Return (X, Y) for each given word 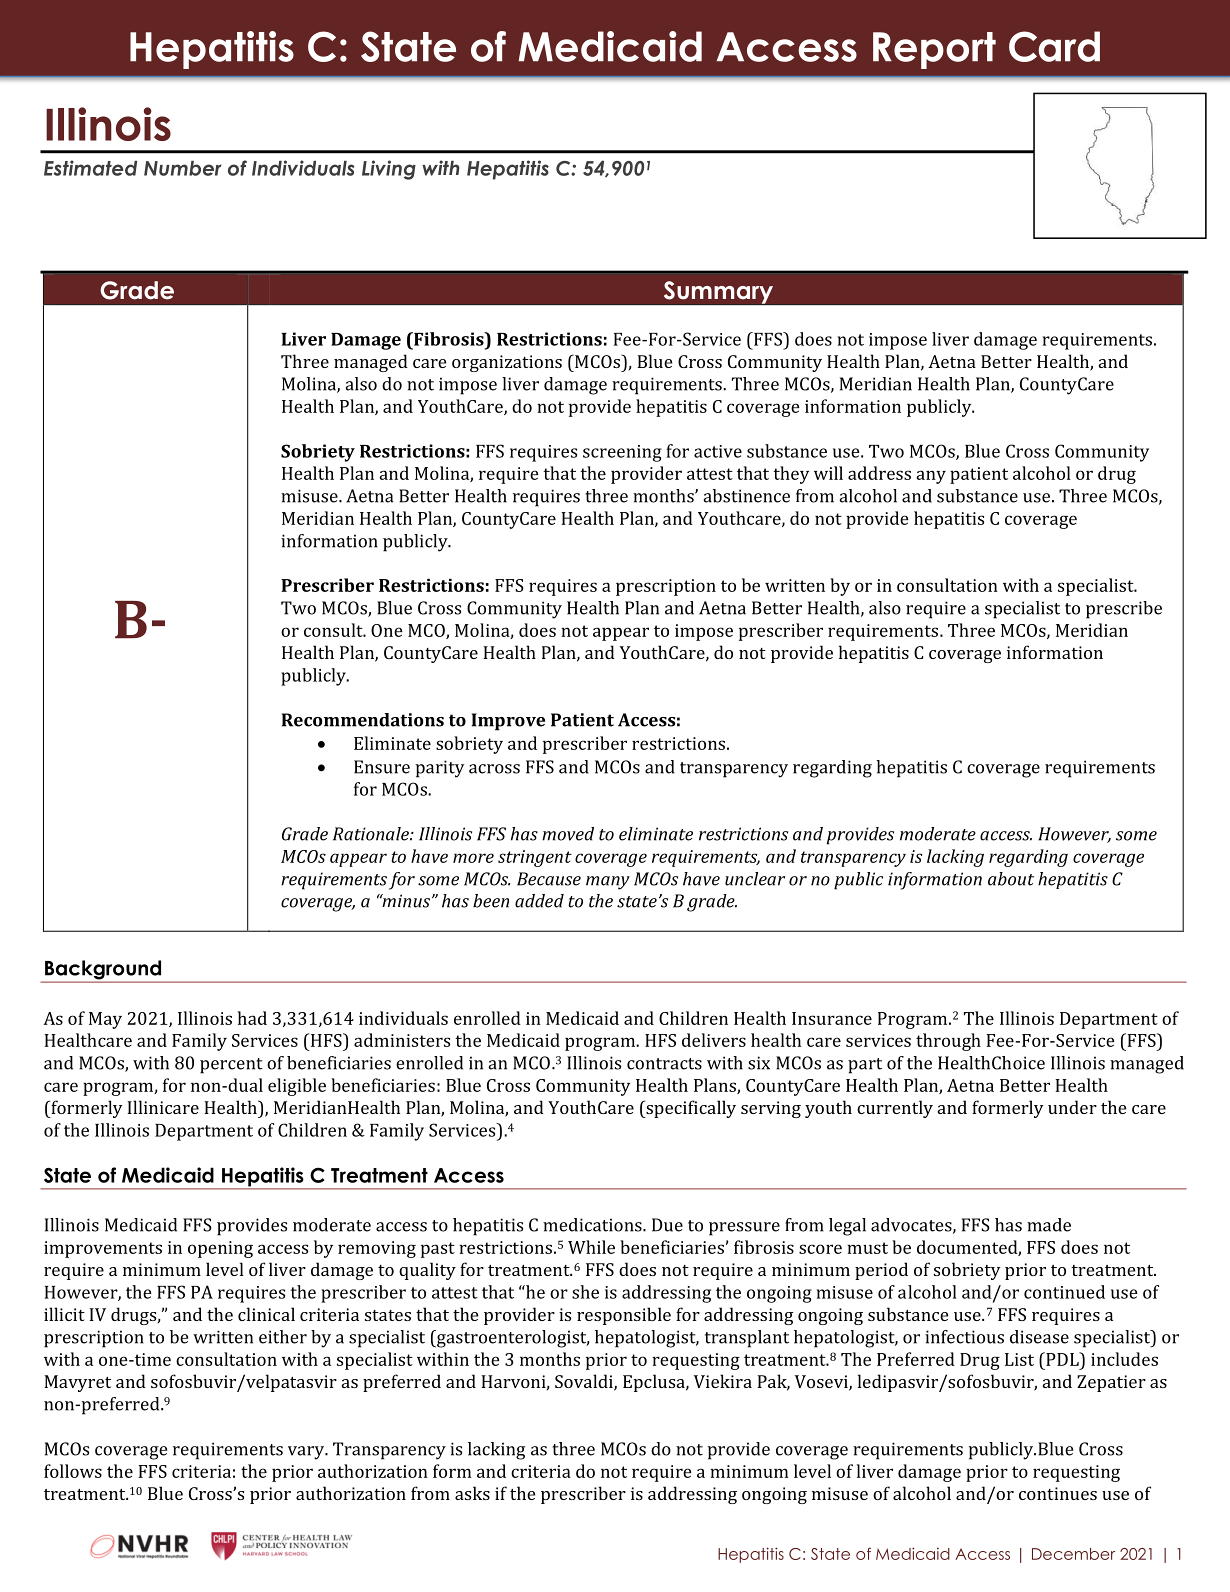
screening (622, 453)
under (1072, 1107)
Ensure (382, 767)
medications (593, 1225)
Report (934, 50)
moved (568, 834)
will (828, 473)
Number (183, 168)
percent (231, 1066)
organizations (507, 363)
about (1011, 879)
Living (389, 170)
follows (73, 1471)
